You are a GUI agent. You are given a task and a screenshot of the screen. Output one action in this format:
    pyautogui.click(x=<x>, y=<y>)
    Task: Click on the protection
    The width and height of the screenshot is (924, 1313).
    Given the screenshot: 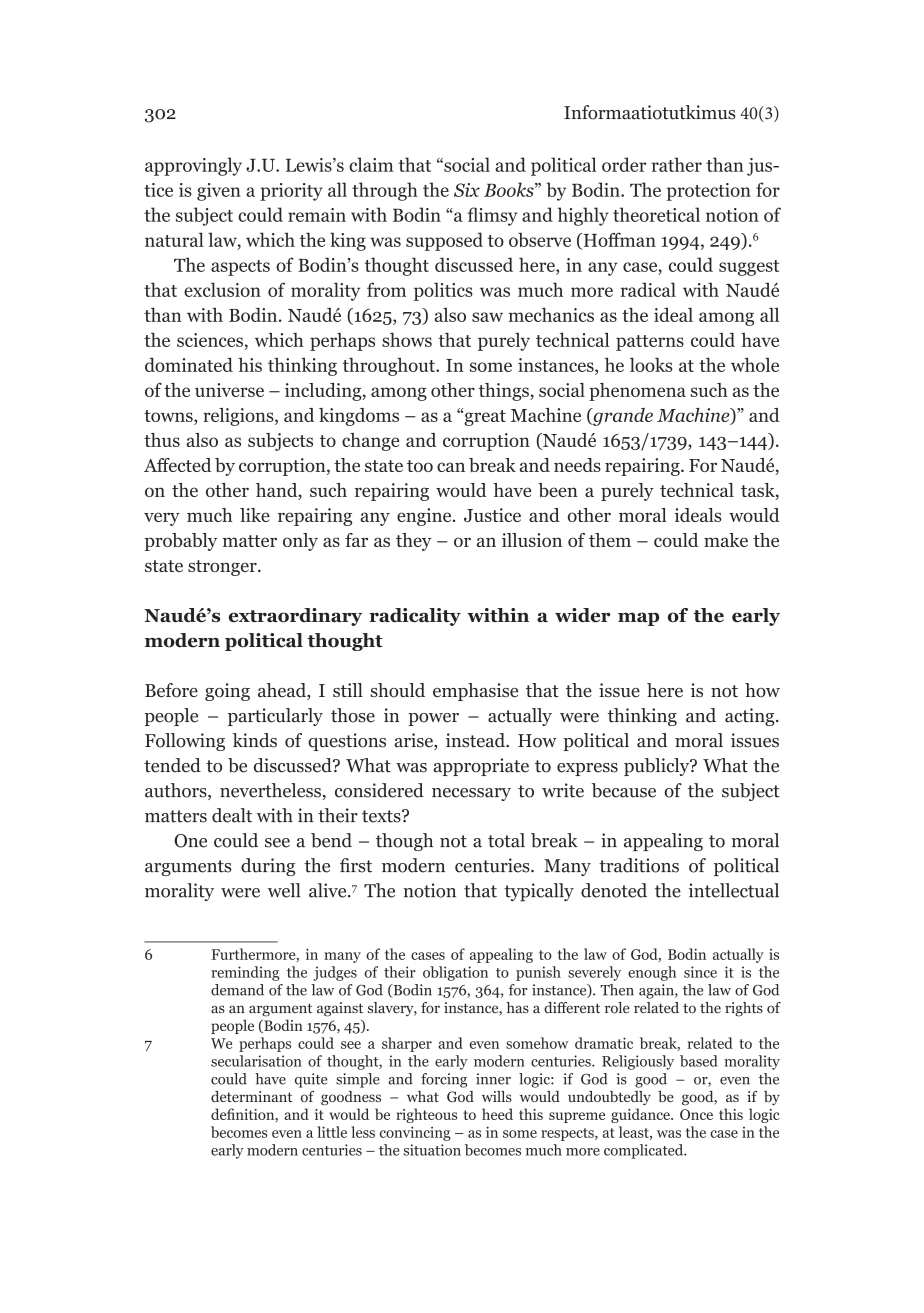 What is the action you would take?
    pyautogui.click(x=709, y=192)
